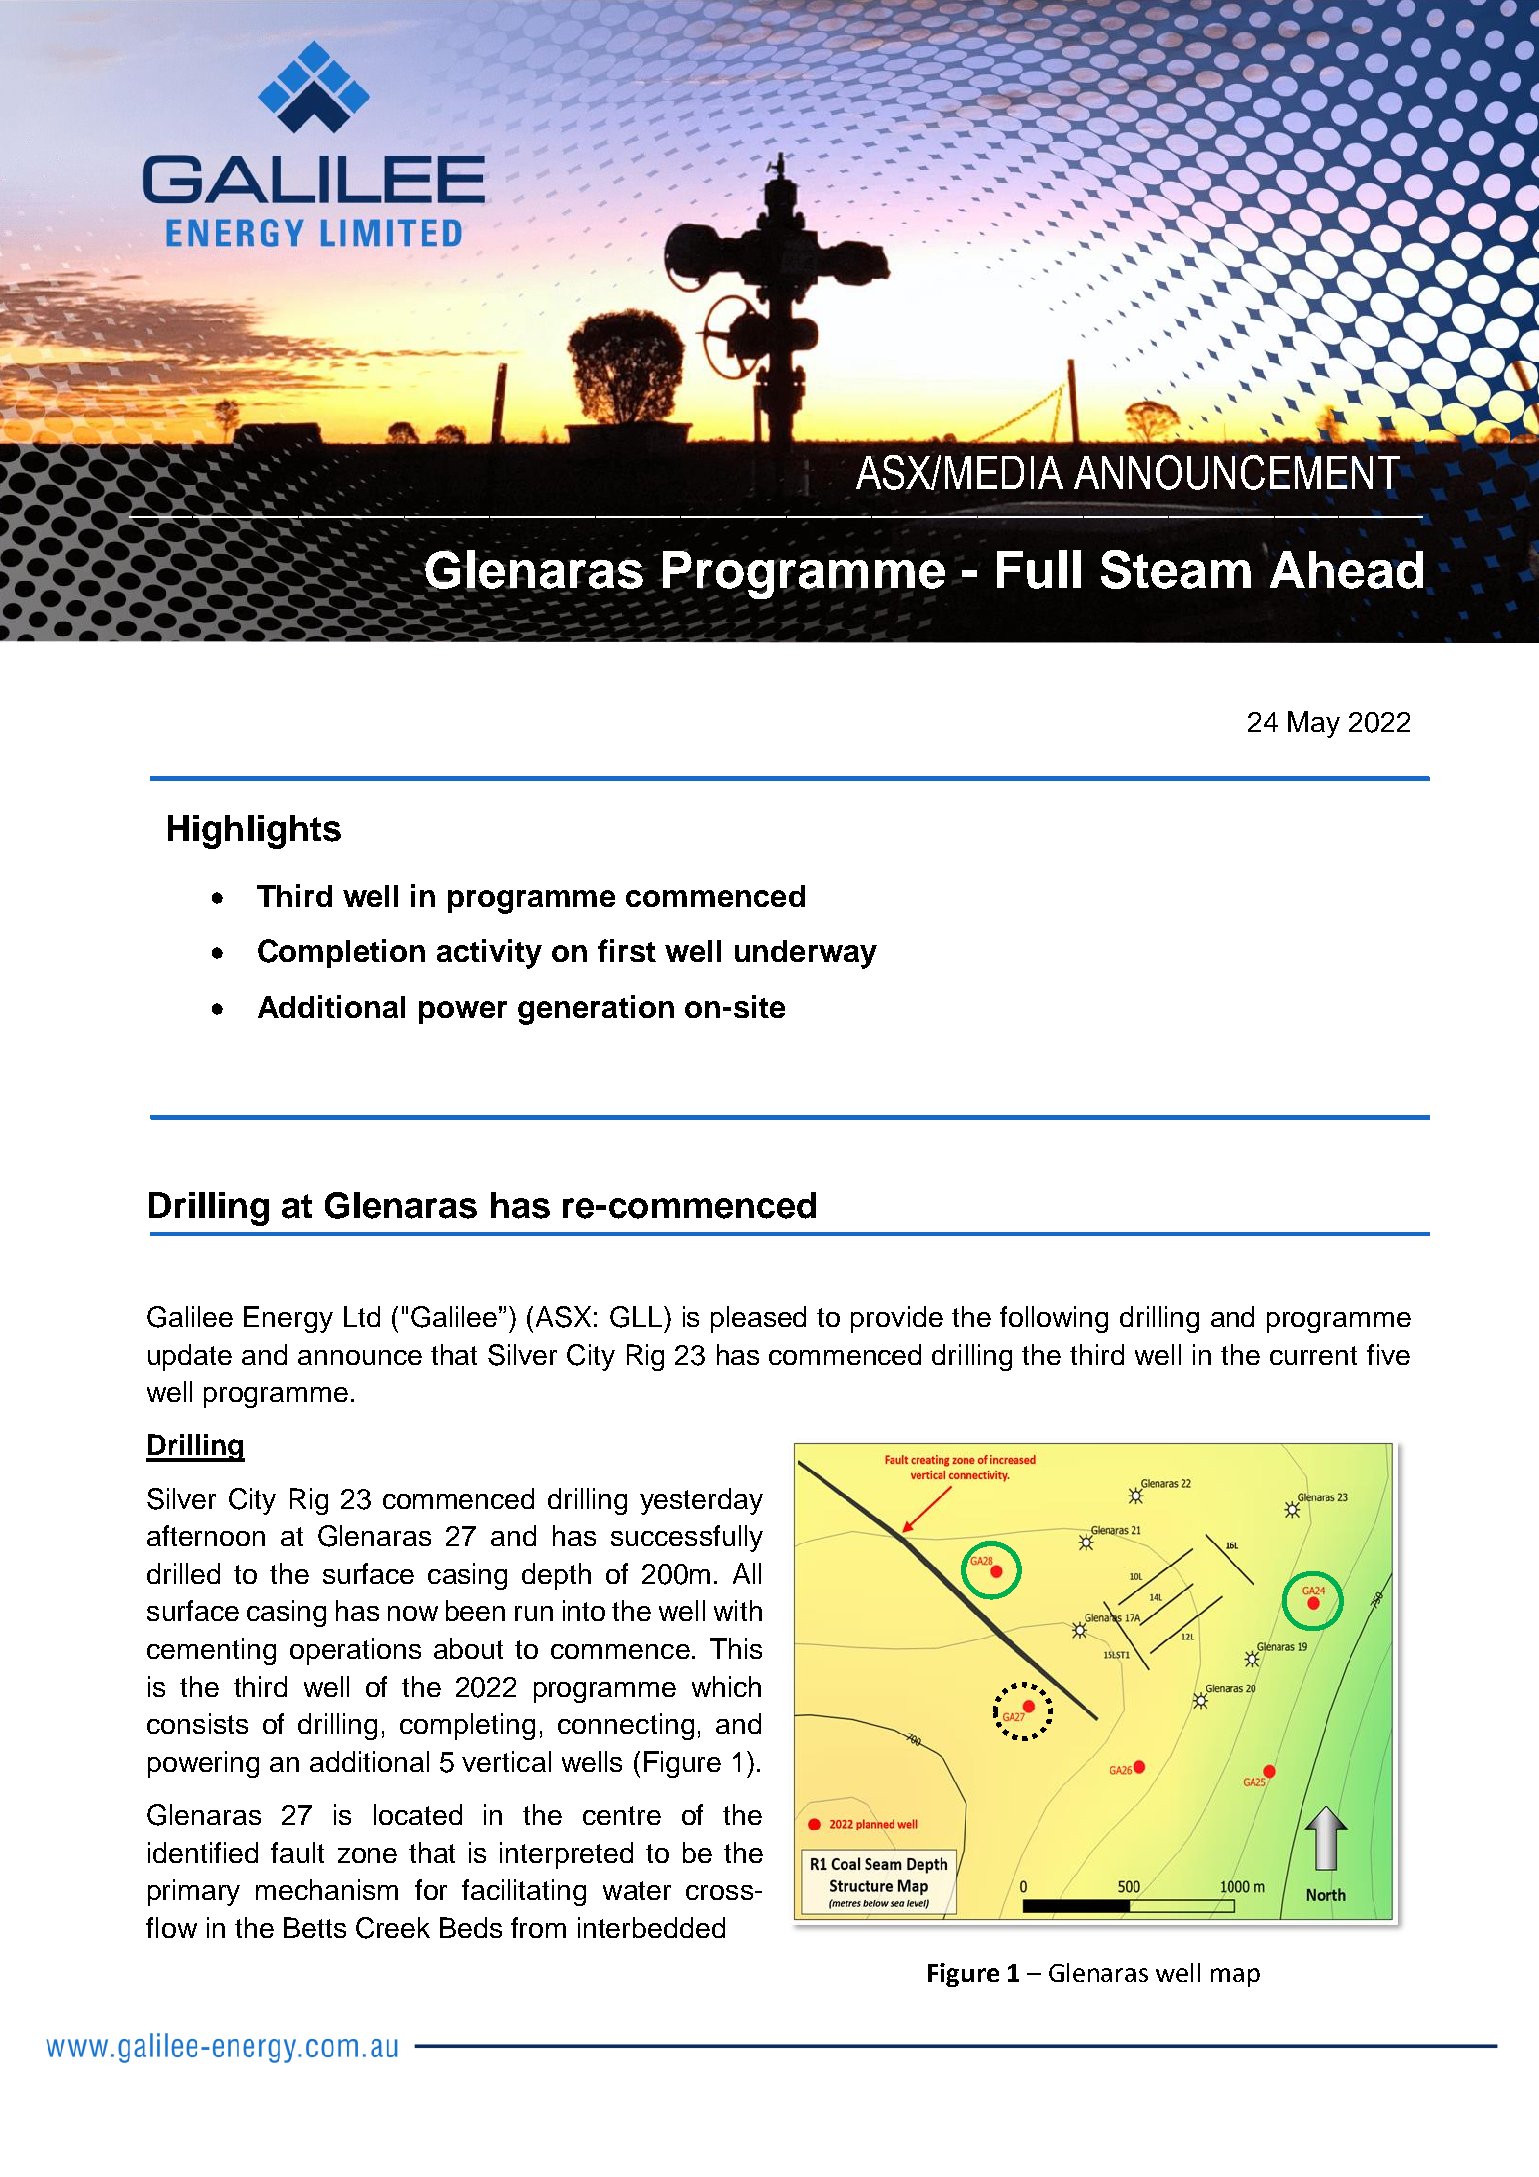 This screenshot has height=2177, width=1539. Describe the element at coordinates (1176, 569) in the screenshot. I see `Steam` at that location.
